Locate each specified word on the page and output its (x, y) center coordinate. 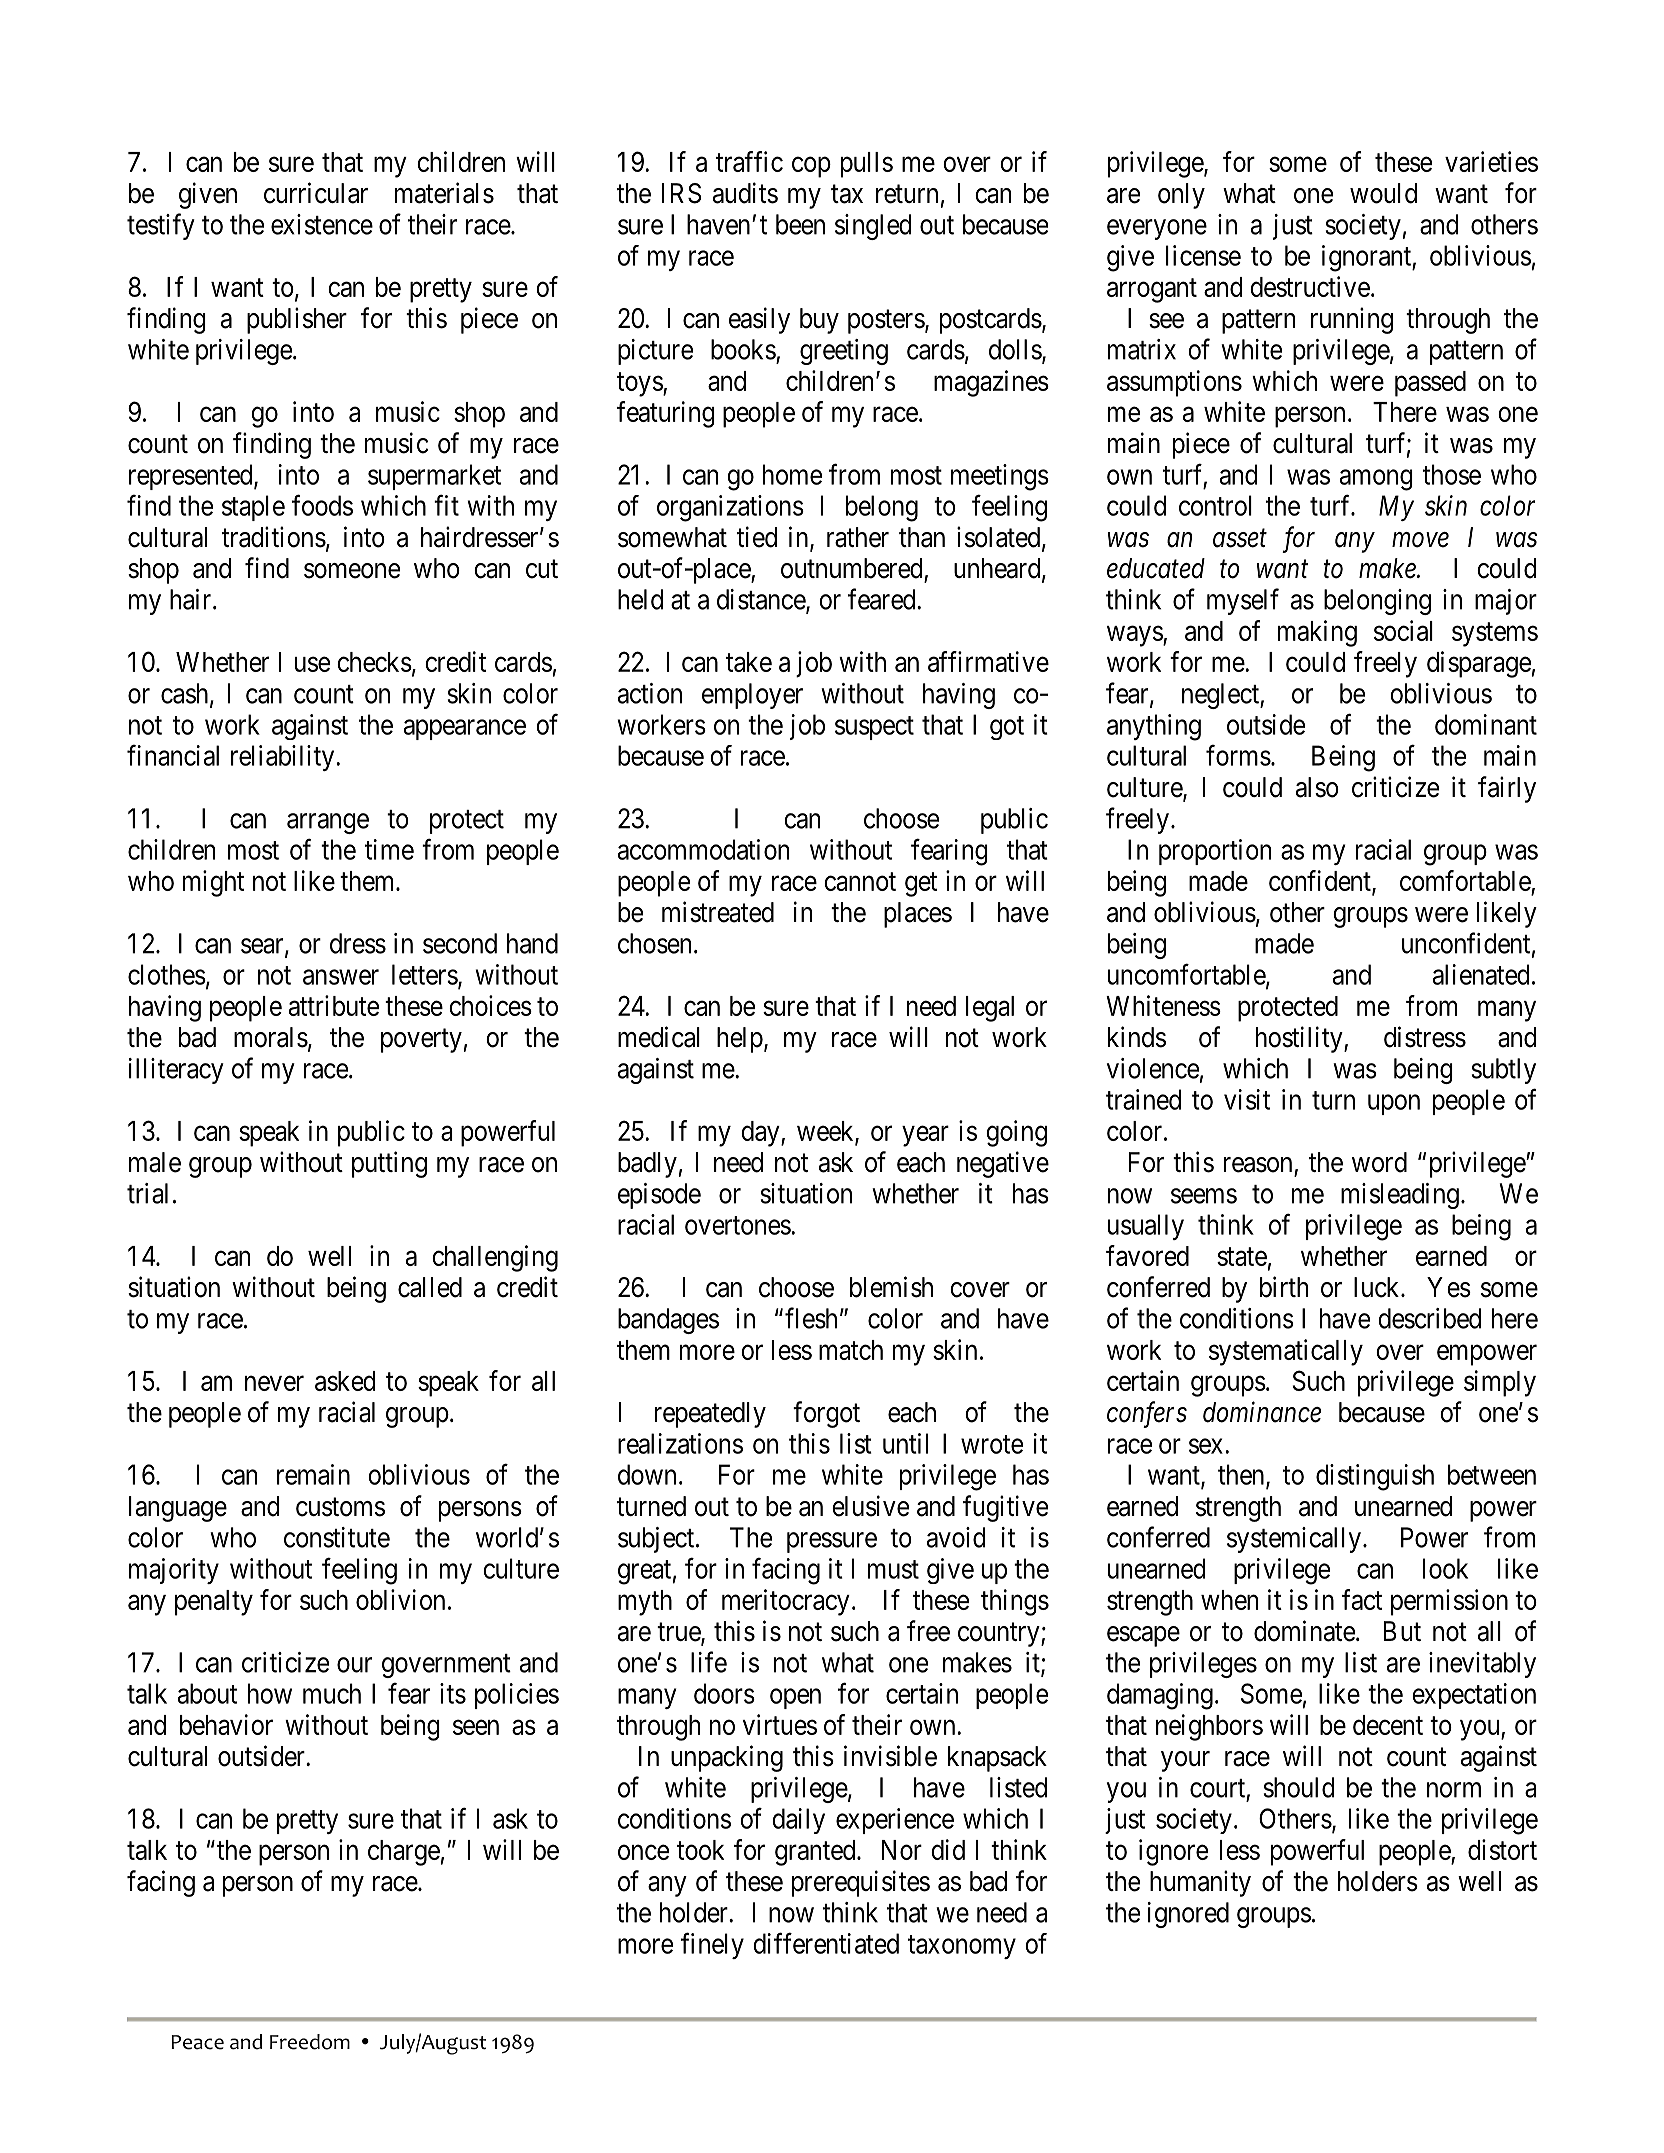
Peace (197, 2042)
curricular (316, 193)
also (1317, 787)
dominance (1262, 1412)
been (800, 224)
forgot (826, 1414)
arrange (328, 823)
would (1383, 193)
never (274, 1383)
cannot (860, 881)
